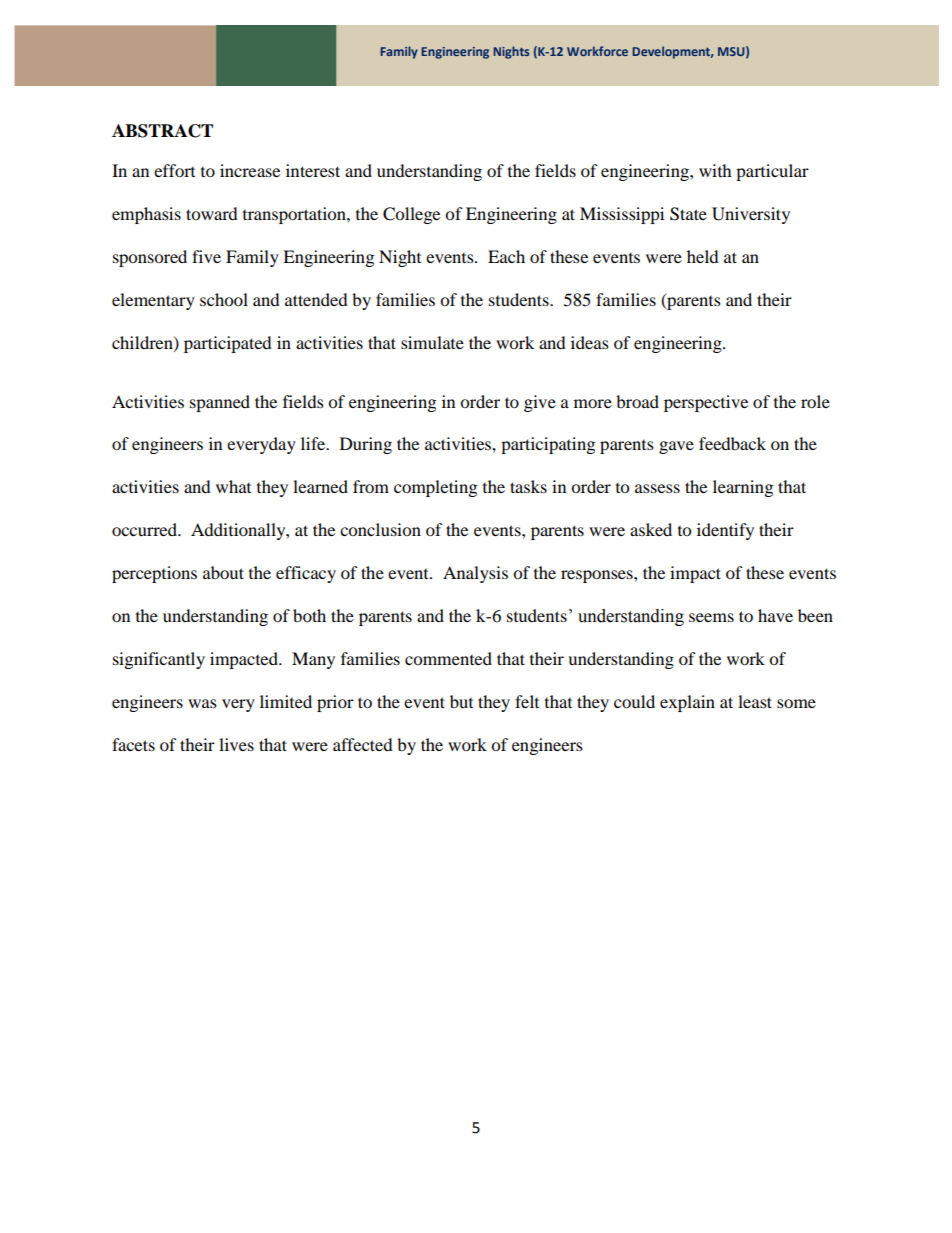 The width and height of the image is (952, 1233). Describe the element at coordinates (411, 215) in the image. I see `College` at that location.
